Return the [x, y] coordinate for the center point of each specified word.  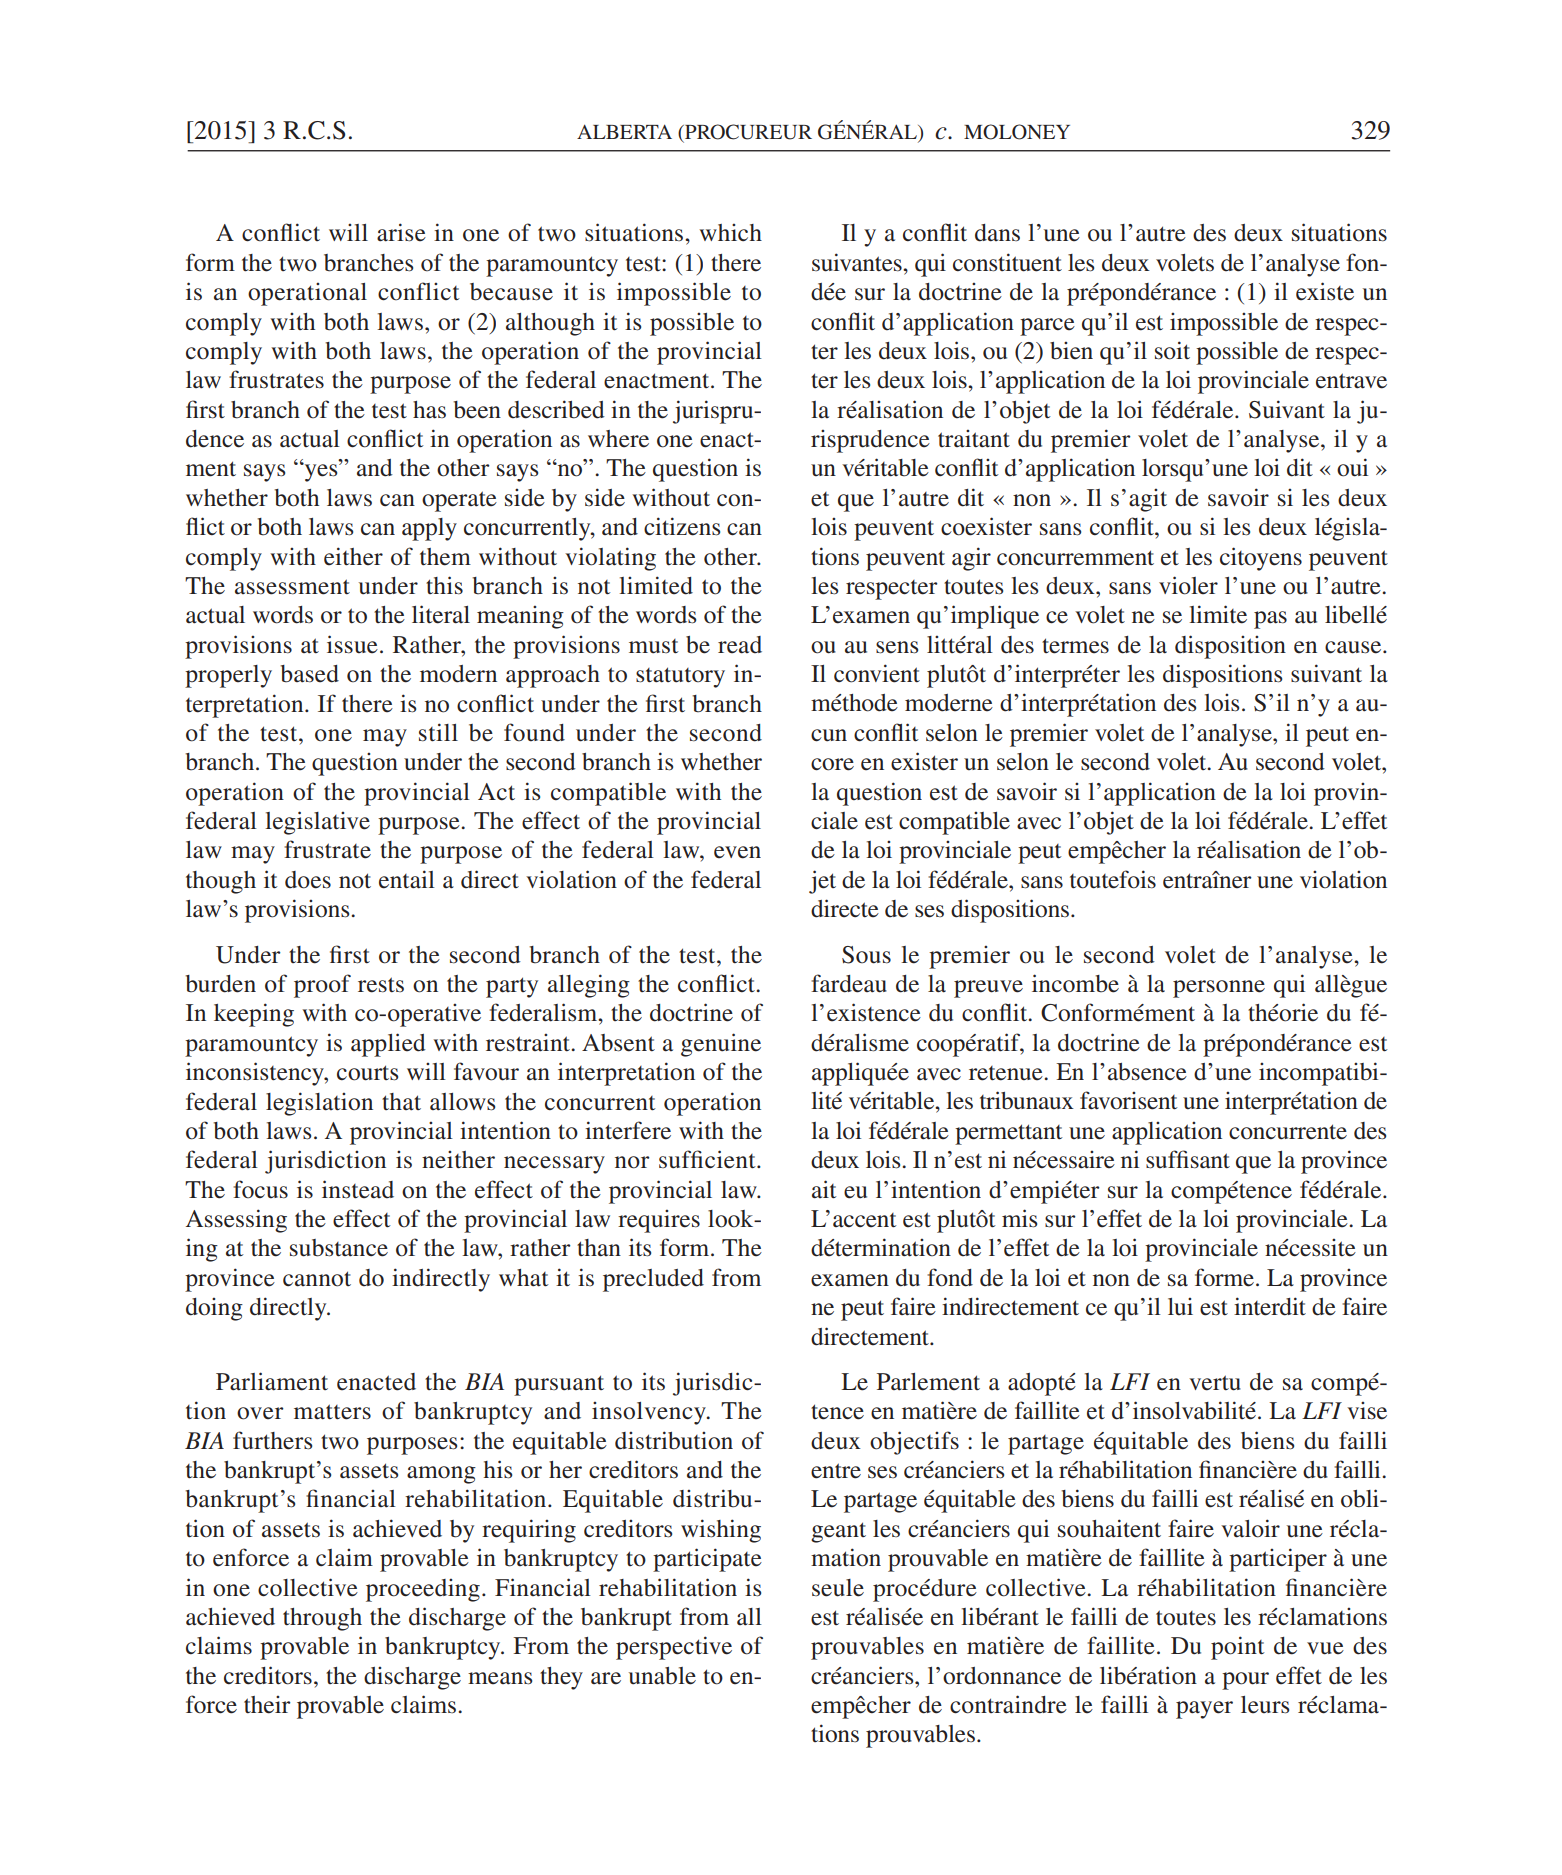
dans [997, 233]
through [322, 1619]
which [730, 232]
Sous [866, 955]
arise [401, 232]
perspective [674, 1648]
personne [1219, 989]
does [308, 880]
